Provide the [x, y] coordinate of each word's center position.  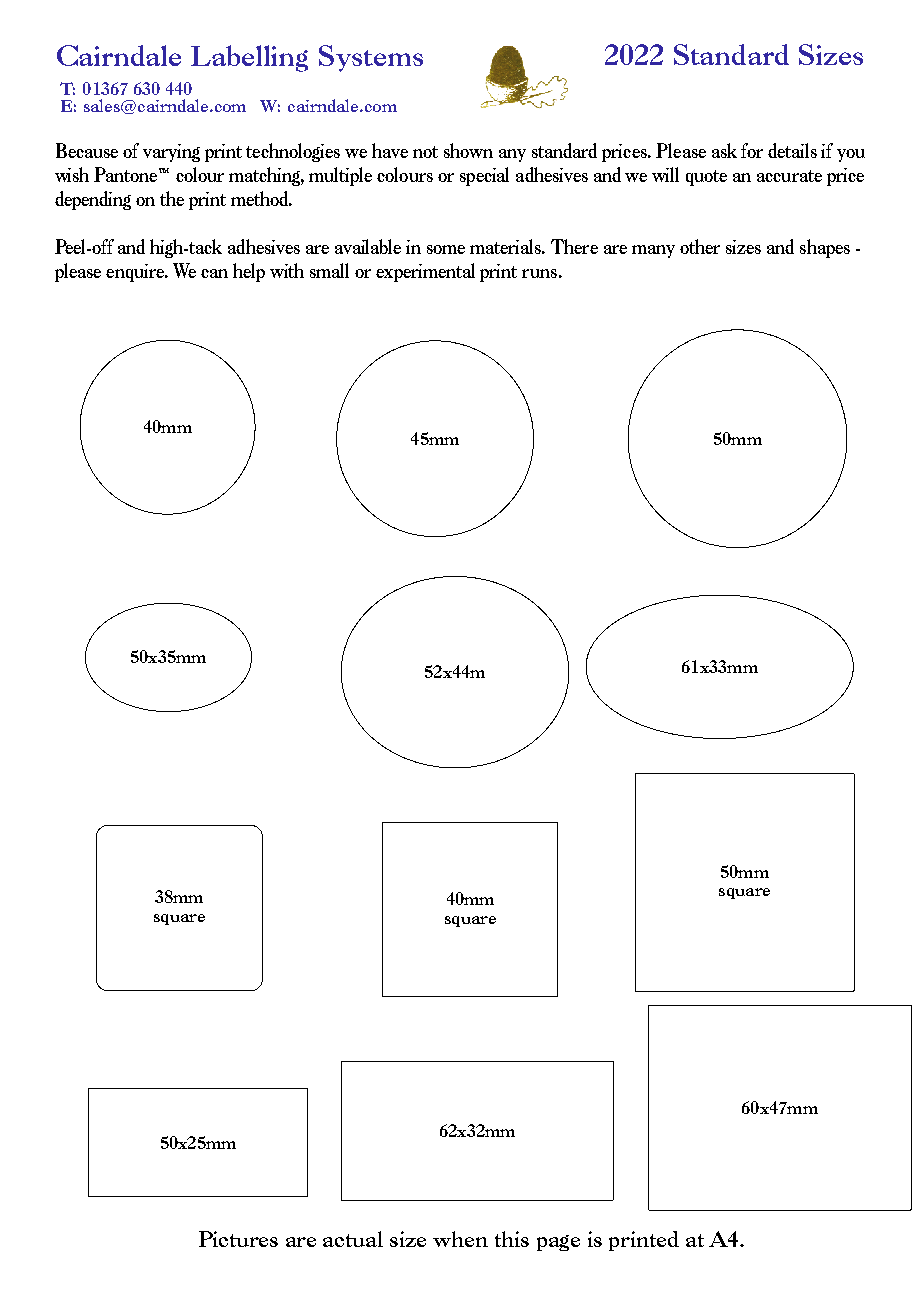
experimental [425, 272]
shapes [825, 248]
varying [171, 153]
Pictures [238, 1239]
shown [468, 150]
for [752, 150]
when [460, 1239]
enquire [136, 273]
